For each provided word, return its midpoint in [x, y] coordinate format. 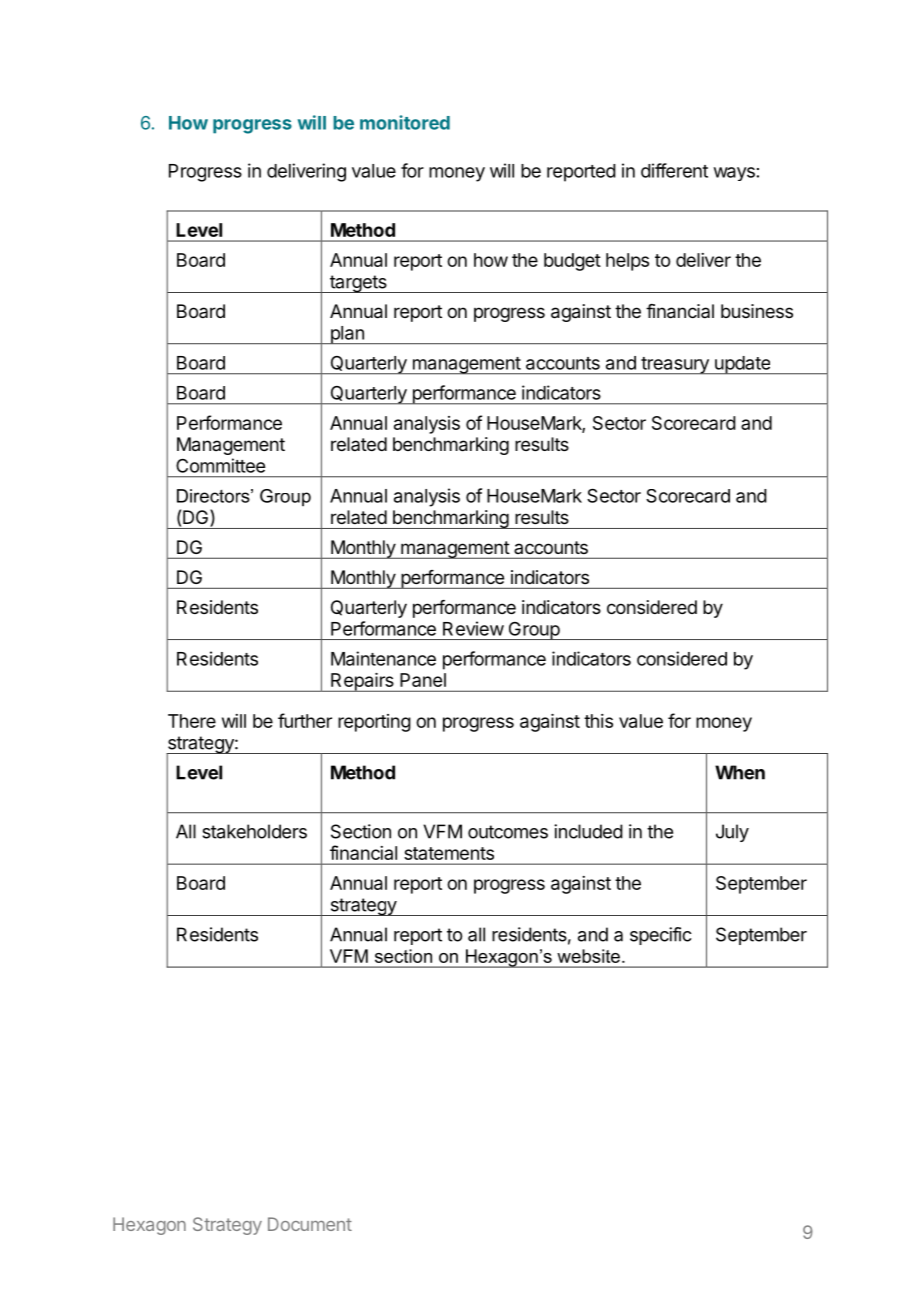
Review [473, 628]
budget [572, 262]
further [305, 720]
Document [310, 1224]
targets [358, 284]
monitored [405, 122]
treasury [675, 366]
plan [347, 335]
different [674, 170]
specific [661, 936]
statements [449, 853]
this [598, 721]
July [732, 833]
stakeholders [254, 831]
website [588, 956]
